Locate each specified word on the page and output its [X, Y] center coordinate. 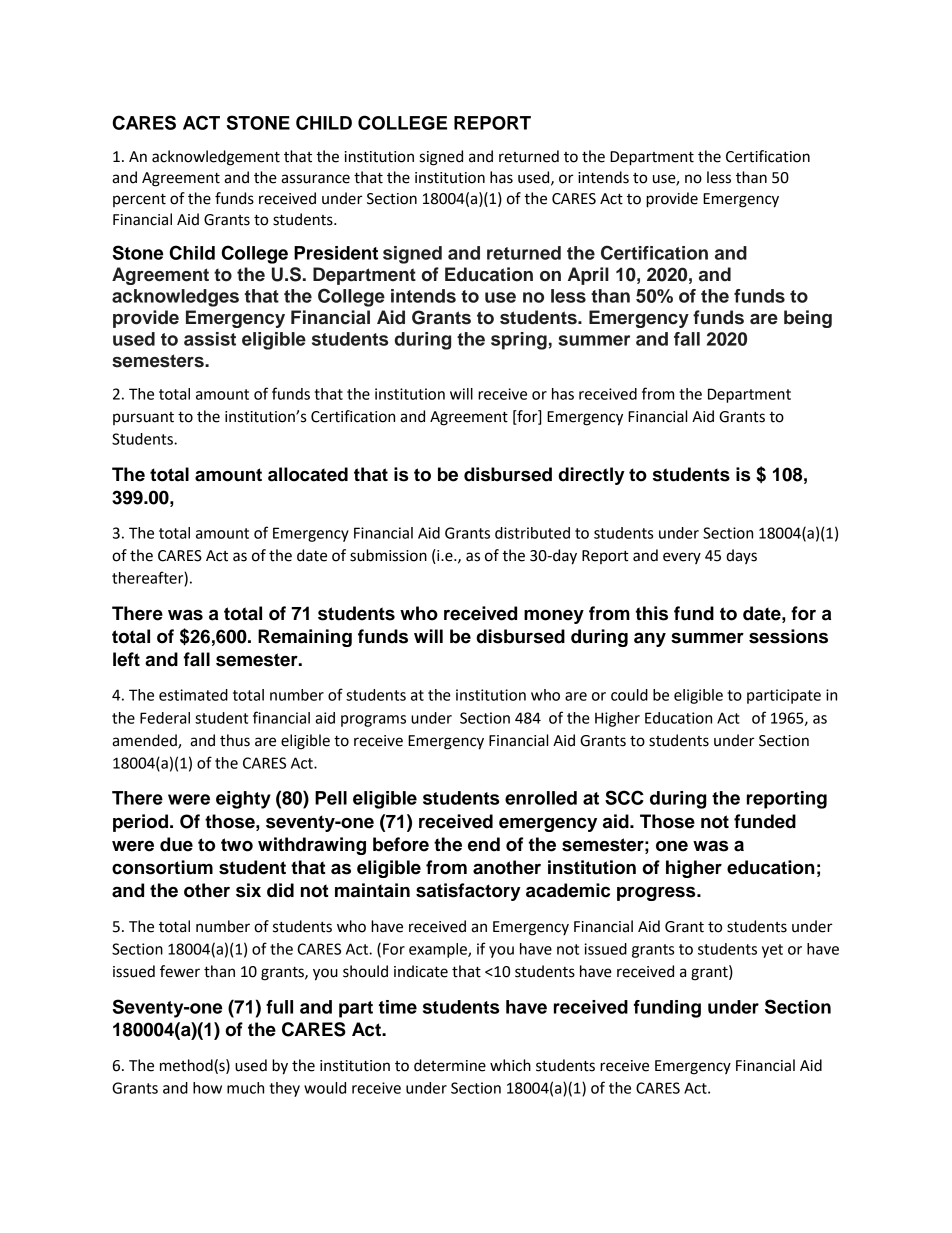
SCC [624, 797]
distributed [532, 533]
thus [235, 740]
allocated [308, 474]
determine [450, 1065]
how [207, 1088]
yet [772, 951]
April [588, 276]
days [741, 556]
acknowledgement [216, 158]
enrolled [541, 798]
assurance [315, 179]
